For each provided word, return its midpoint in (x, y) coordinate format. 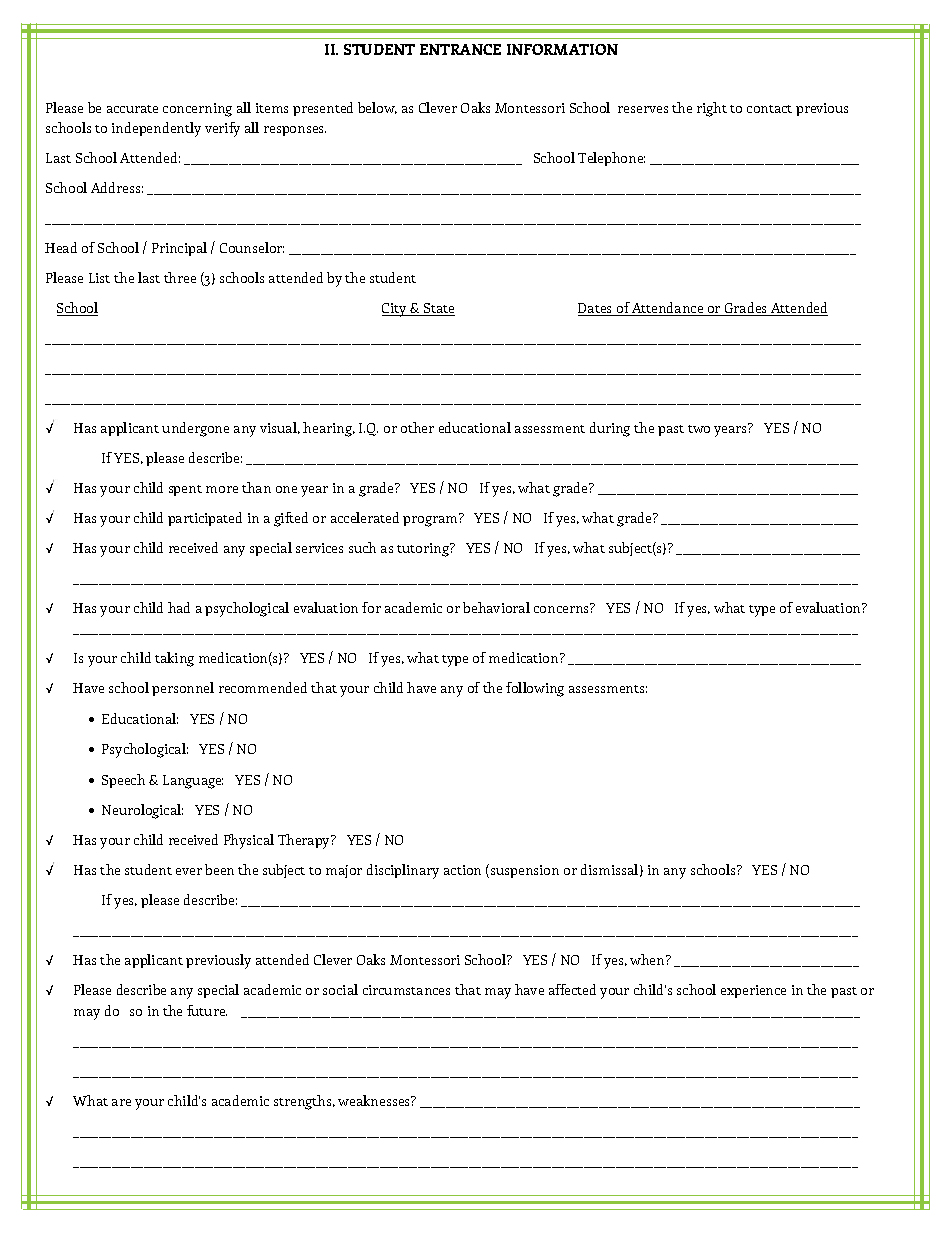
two (699, 429)
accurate (132, 109)
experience (753, 991)
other (417, 427)
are (121, 1102)
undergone (195, 429)
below (377, 108)
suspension (525, 871)
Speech (123, 781)
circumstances (406, 990)
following (535, 689)
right (712, 109)
